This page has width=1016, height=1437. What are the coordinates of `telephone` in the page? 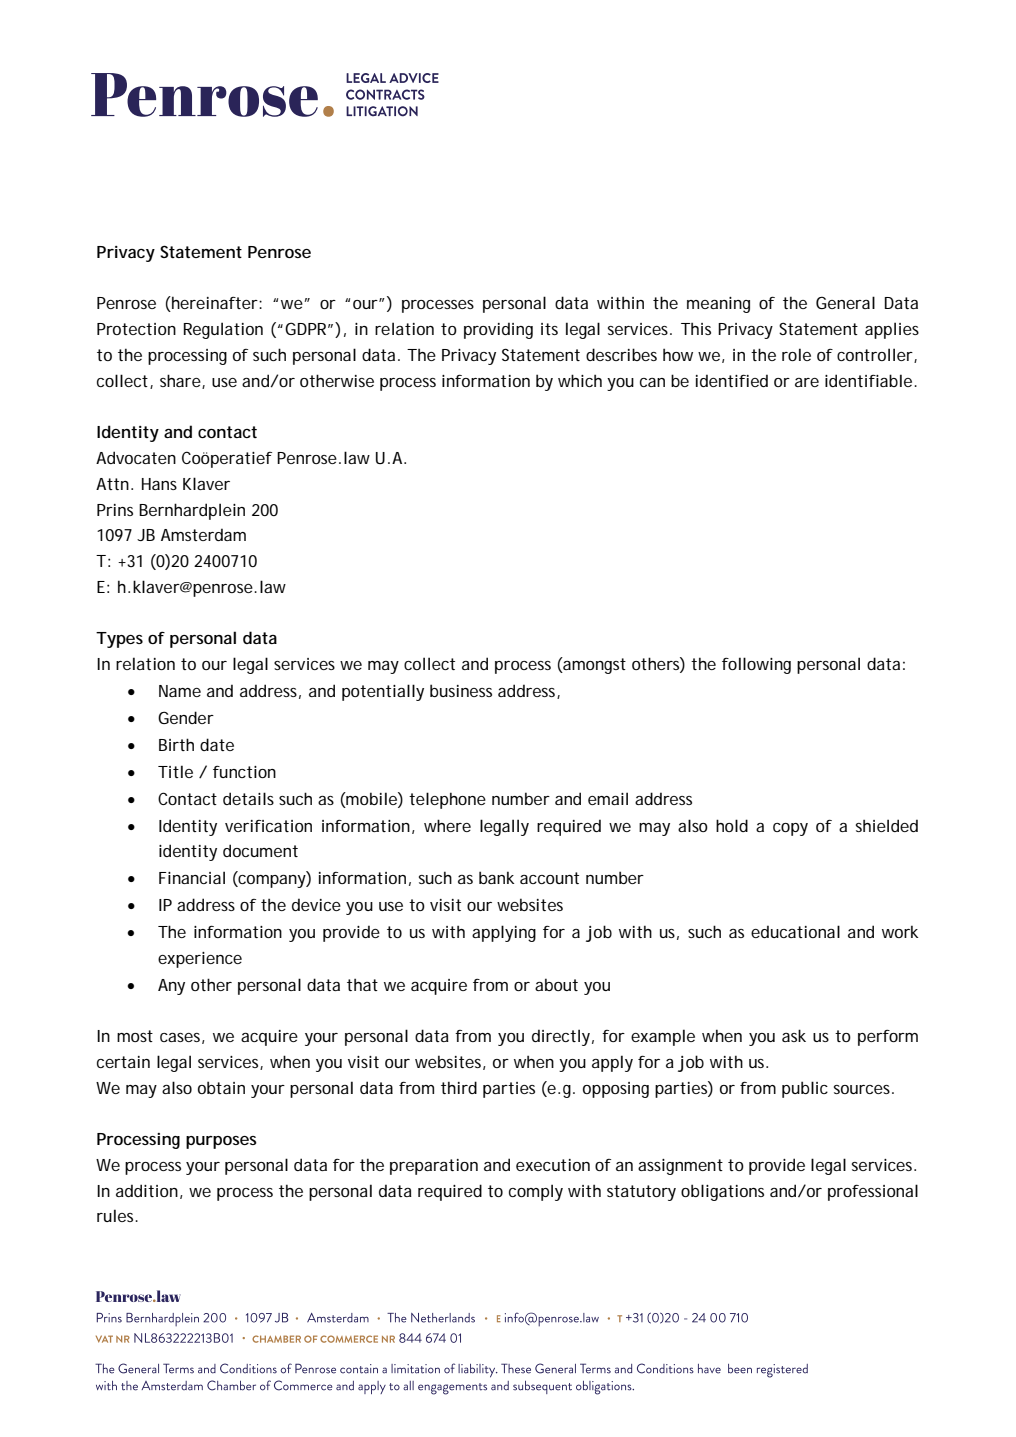 It's located at (447, 800).
